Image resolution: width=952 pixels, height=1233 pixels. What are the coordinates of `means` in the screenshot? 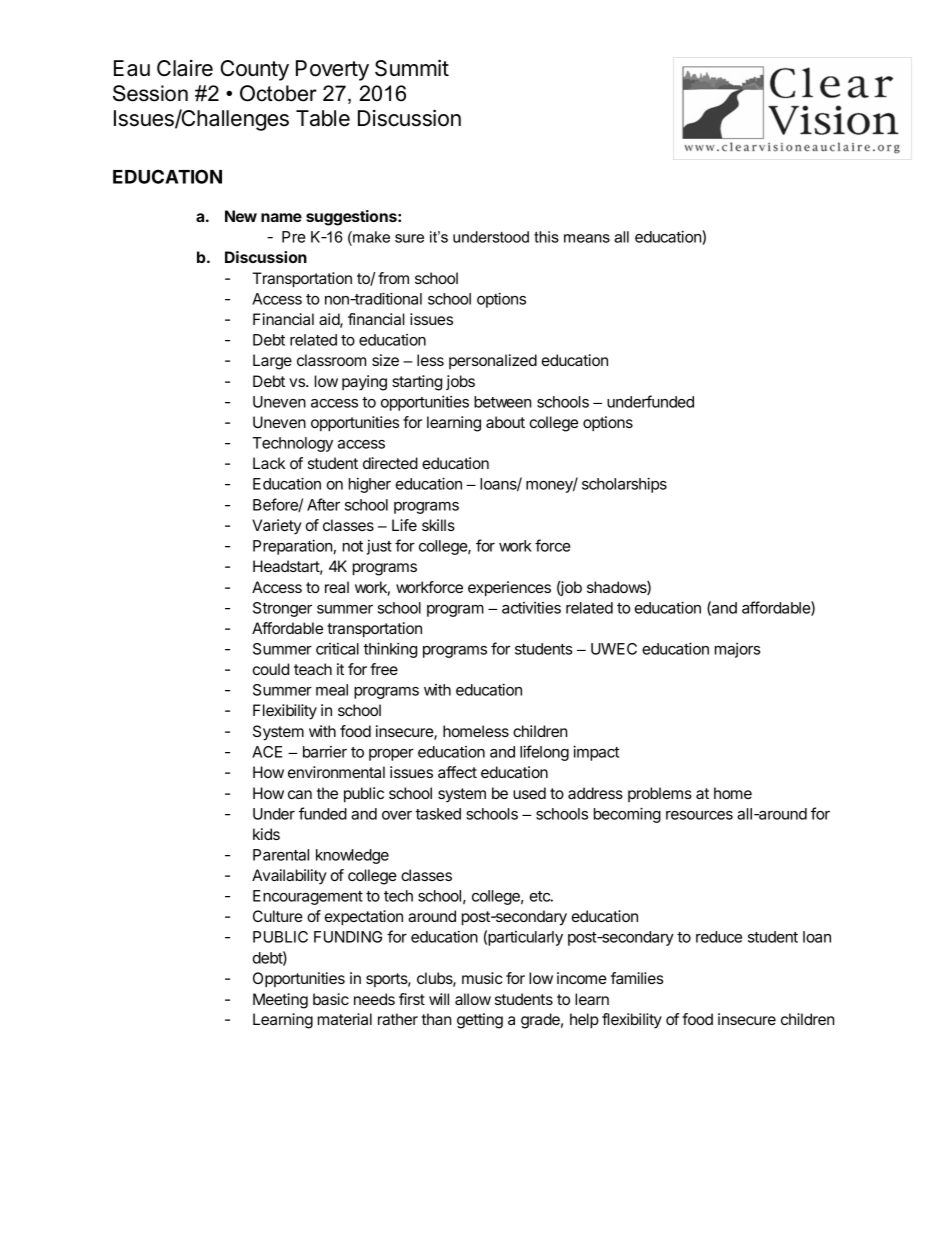 It's located at (587, 238).
